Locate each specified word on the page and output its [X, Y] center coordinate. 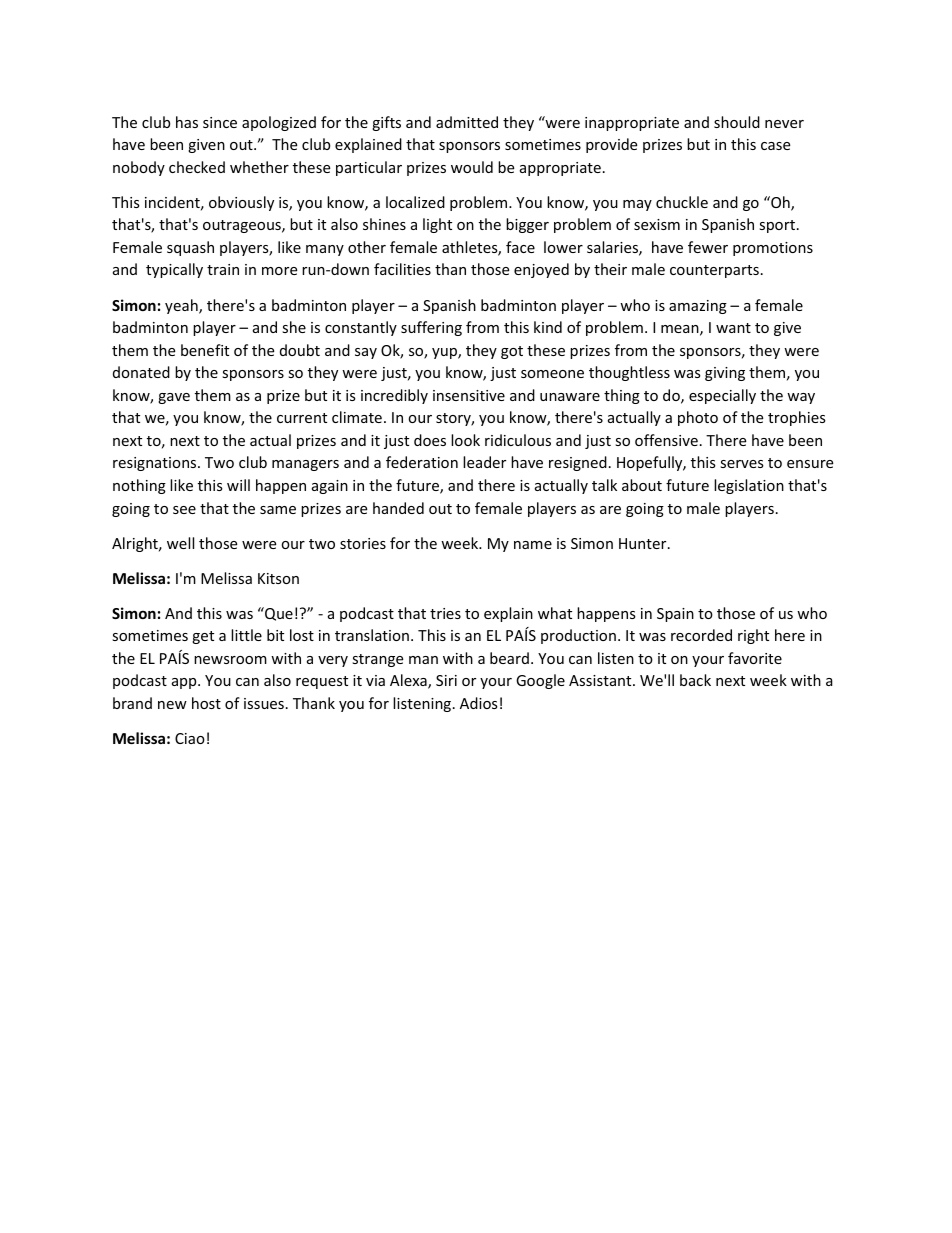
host [206, 703]
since [220, 122]
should [737, 122]
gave [174, 398]
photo [698, 418]
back [695, 680]
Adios [479, 703]
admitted [467, 122]
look [465, 440]
